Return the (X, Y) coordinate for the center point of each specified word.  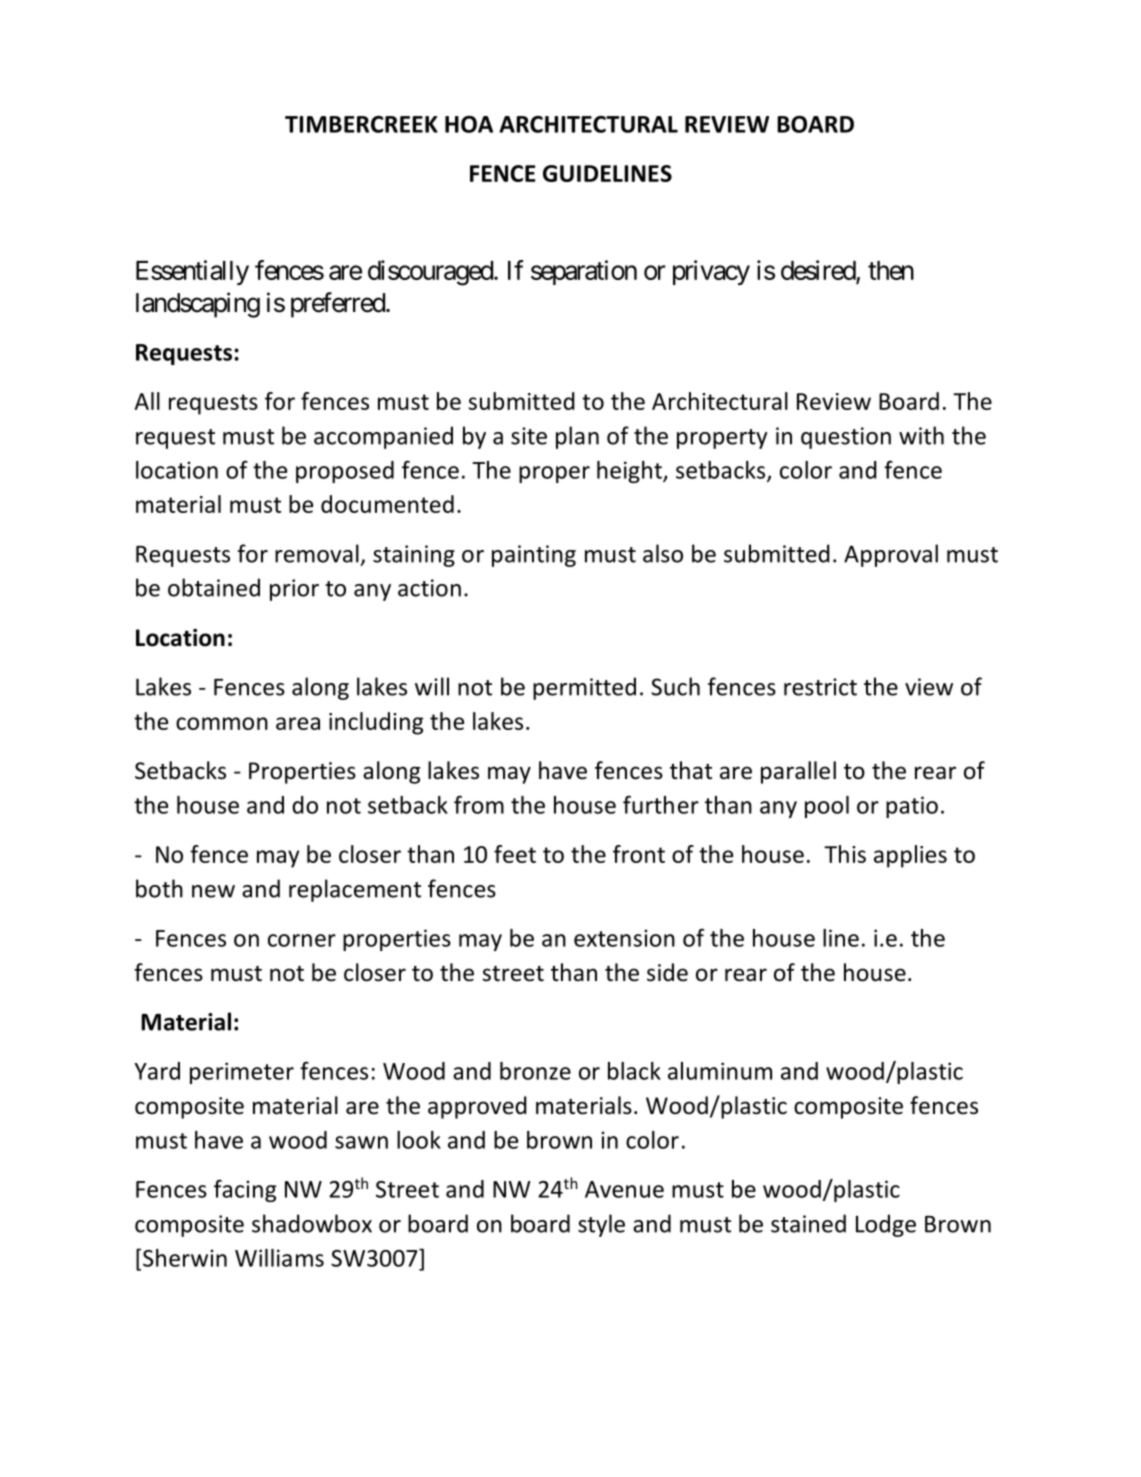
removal (317, 553)
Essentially (192, 272)
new (213, 891)
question (846, 438)
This (845, 854)
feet (515, 854)
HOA (469, 124)
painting (534, 556)
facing (245, 1190)
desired (819, 271)
